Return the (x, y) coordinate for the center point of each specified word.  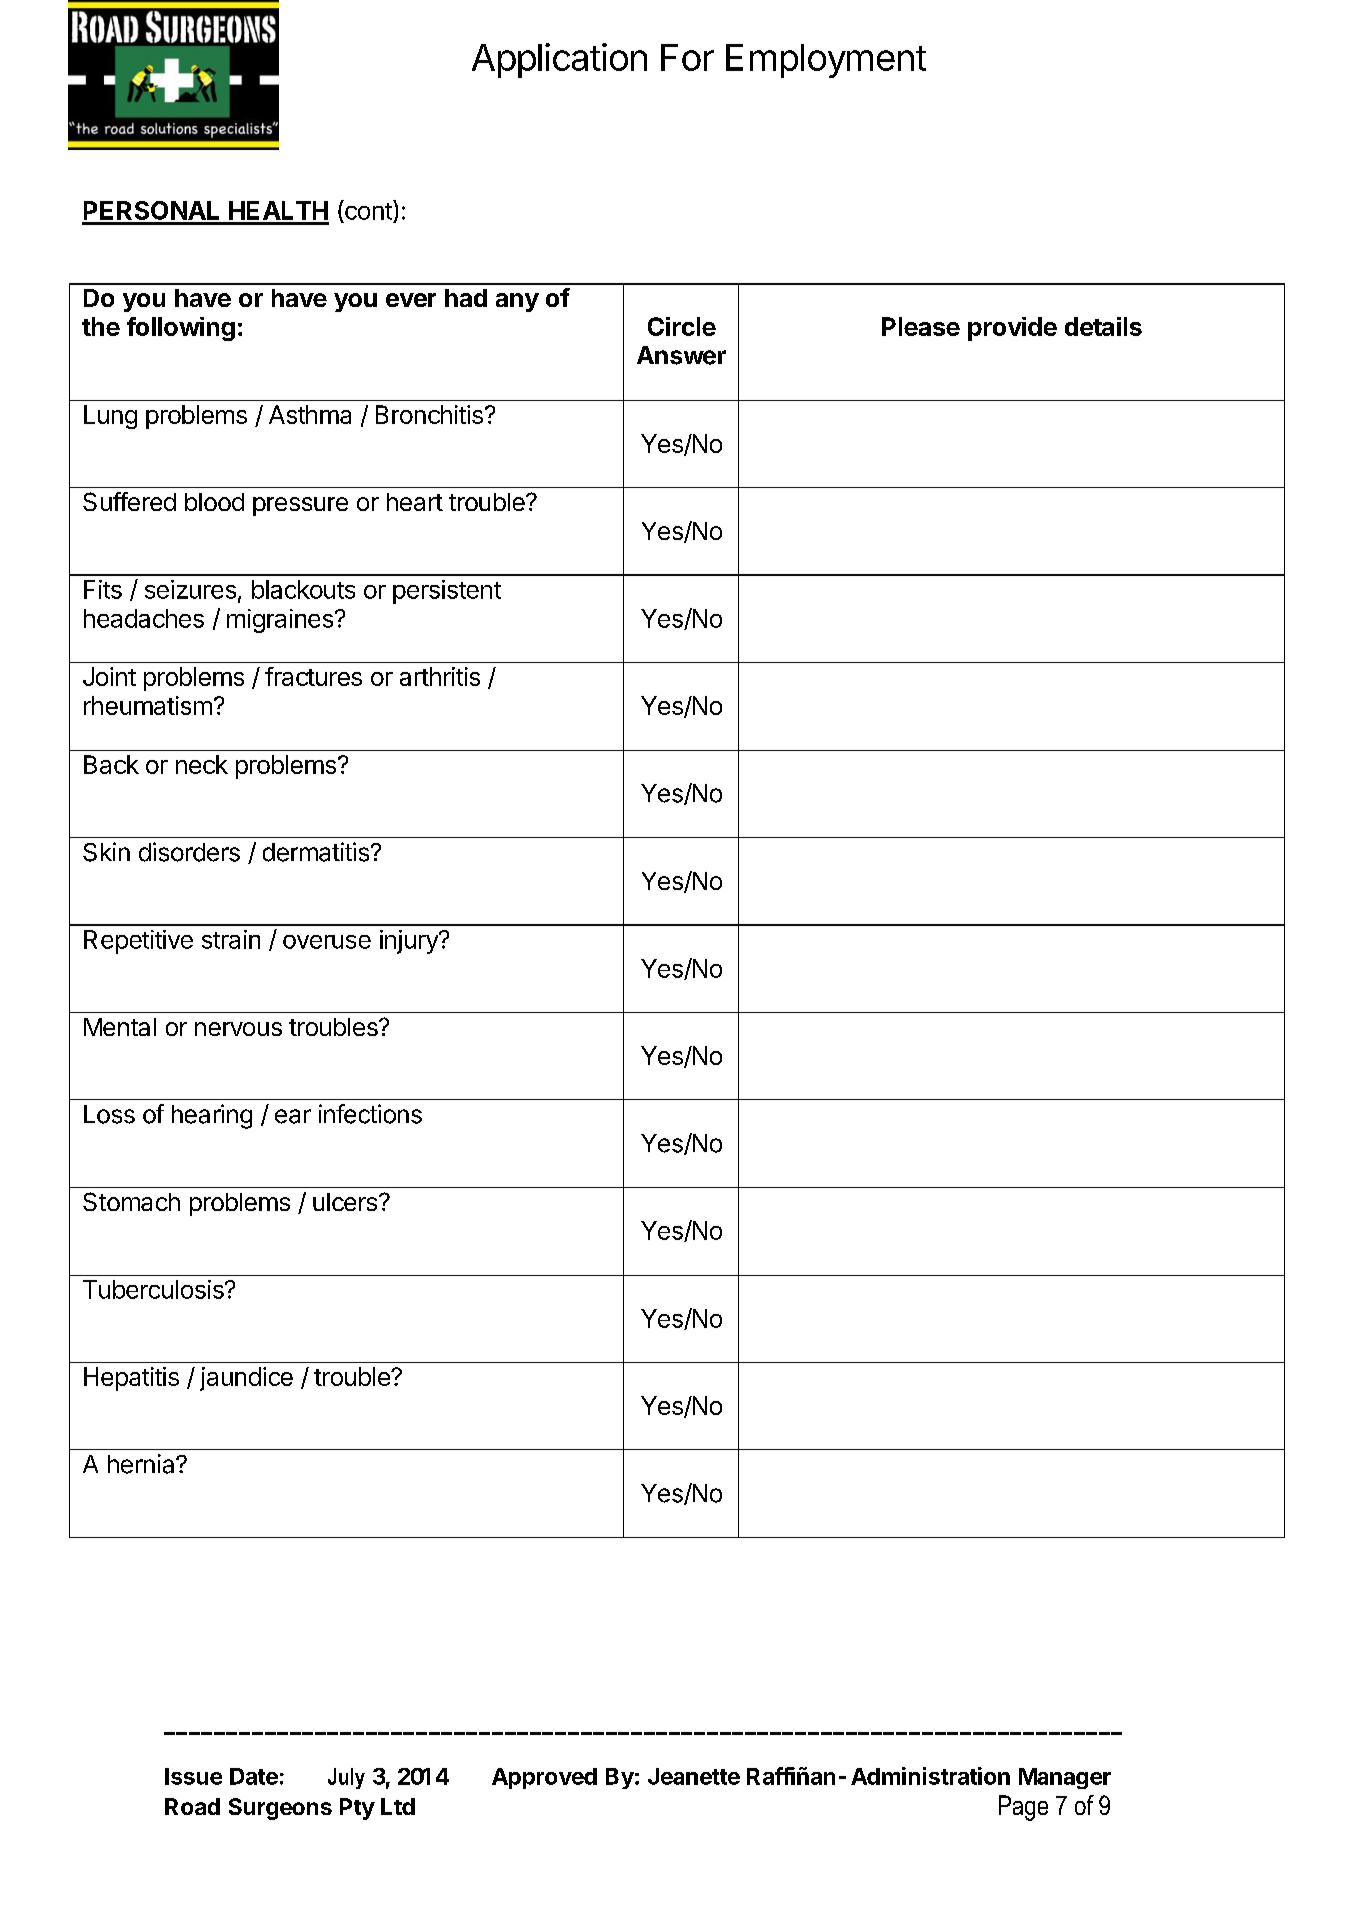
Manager (1065, 1778)
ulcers (345, 1202)
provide (1012, 329)
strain (231, 939)
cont (368, 210)
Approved (544, 1778)
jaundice (246, 1379)
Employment (826, 61)
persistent (447, 592)
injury (410, 942)
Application (559, 60)
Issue (193, 1776)
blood (214, 502)
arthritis (440, 676)
